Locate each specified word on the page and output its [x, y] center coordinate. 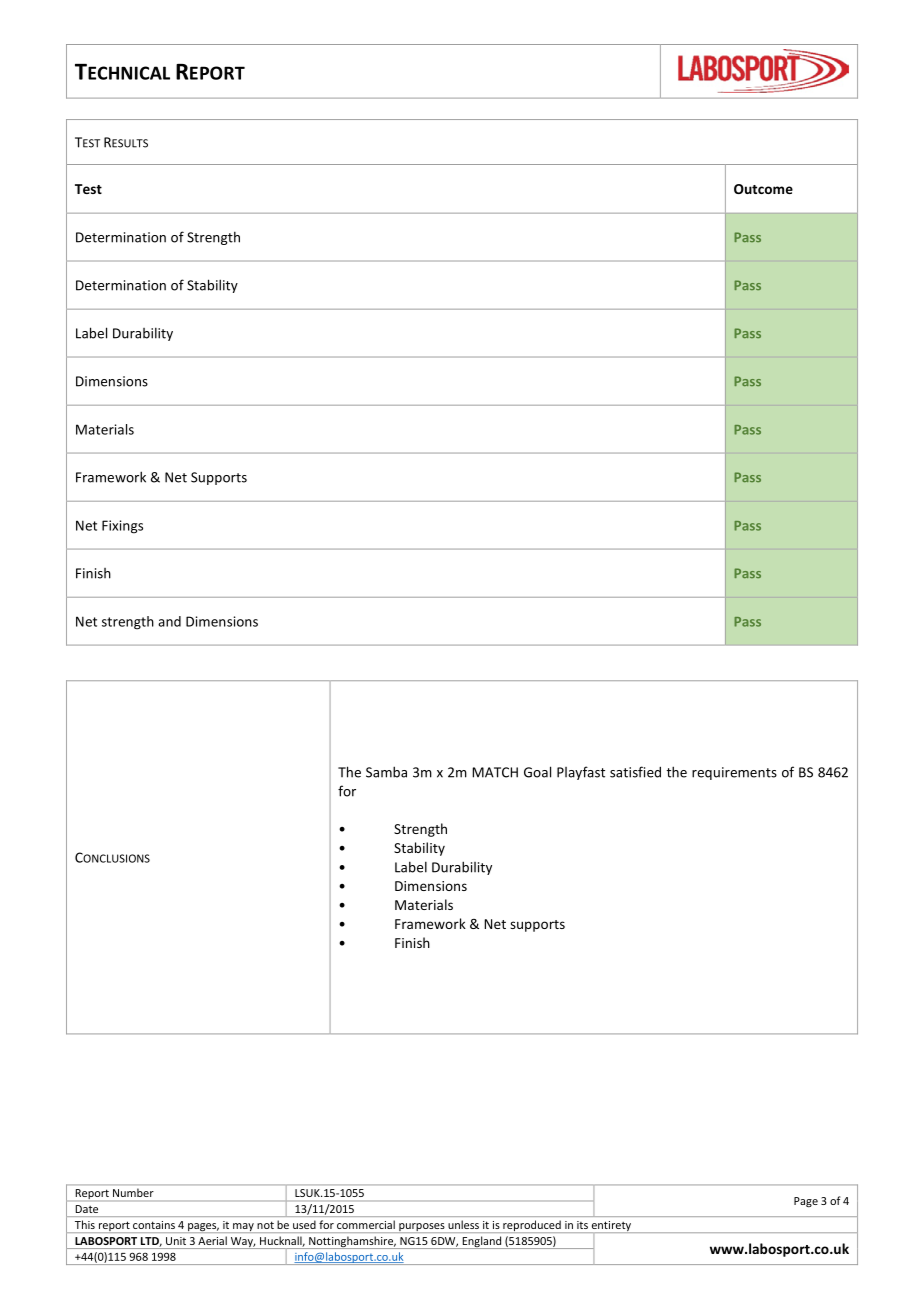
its [582, 1225]
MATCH [495, 772]
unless [464, 1225]
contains [154, 1225]
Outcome [763, 189]
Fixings [122, 527]
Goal [537, 772]
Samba [386, 772]
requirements [734, 773]
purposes [422, 1228]
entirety [611, 1226]
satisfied [635, 772]
